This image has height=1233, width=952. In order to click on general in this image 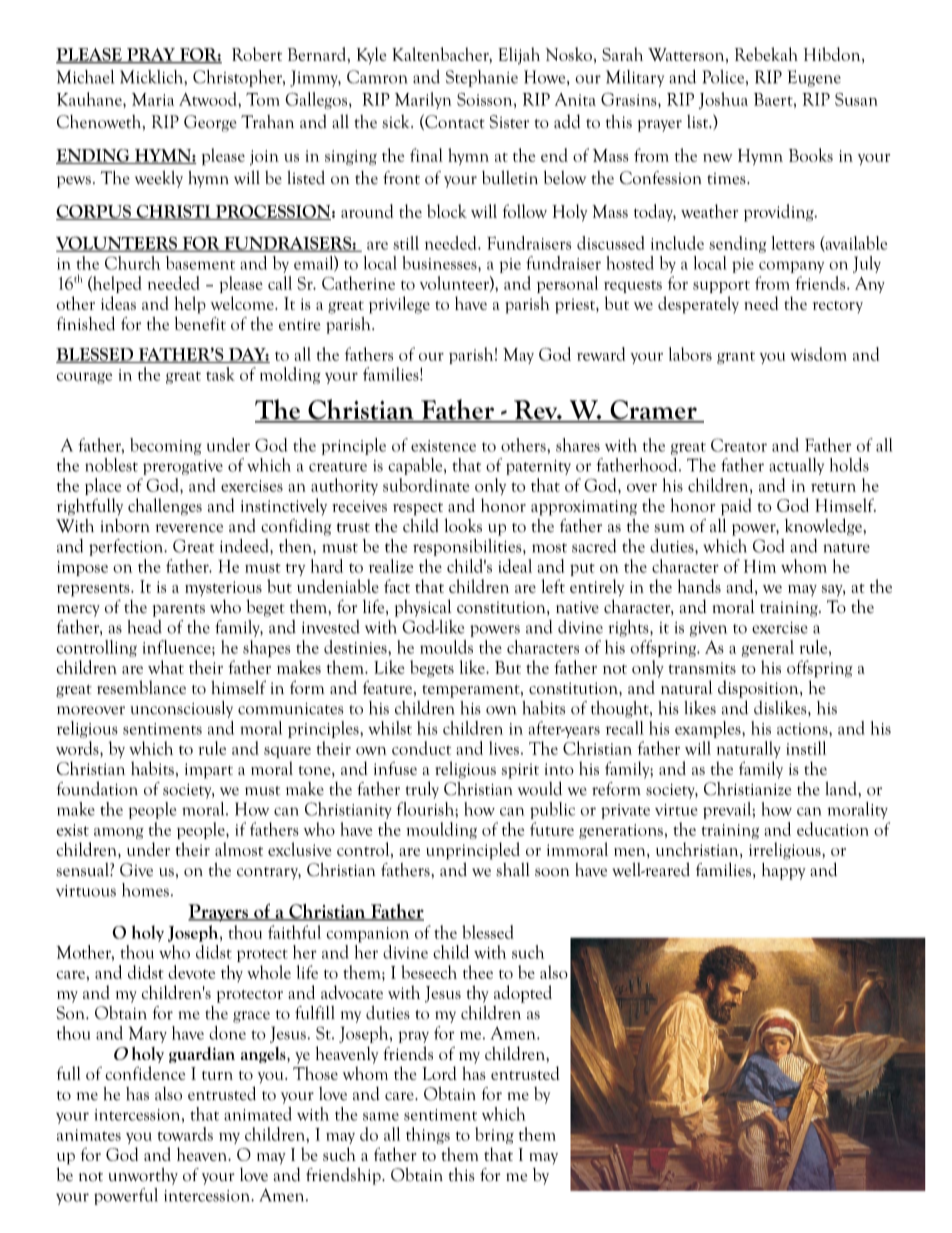, I will do `click(768, 648)`.
